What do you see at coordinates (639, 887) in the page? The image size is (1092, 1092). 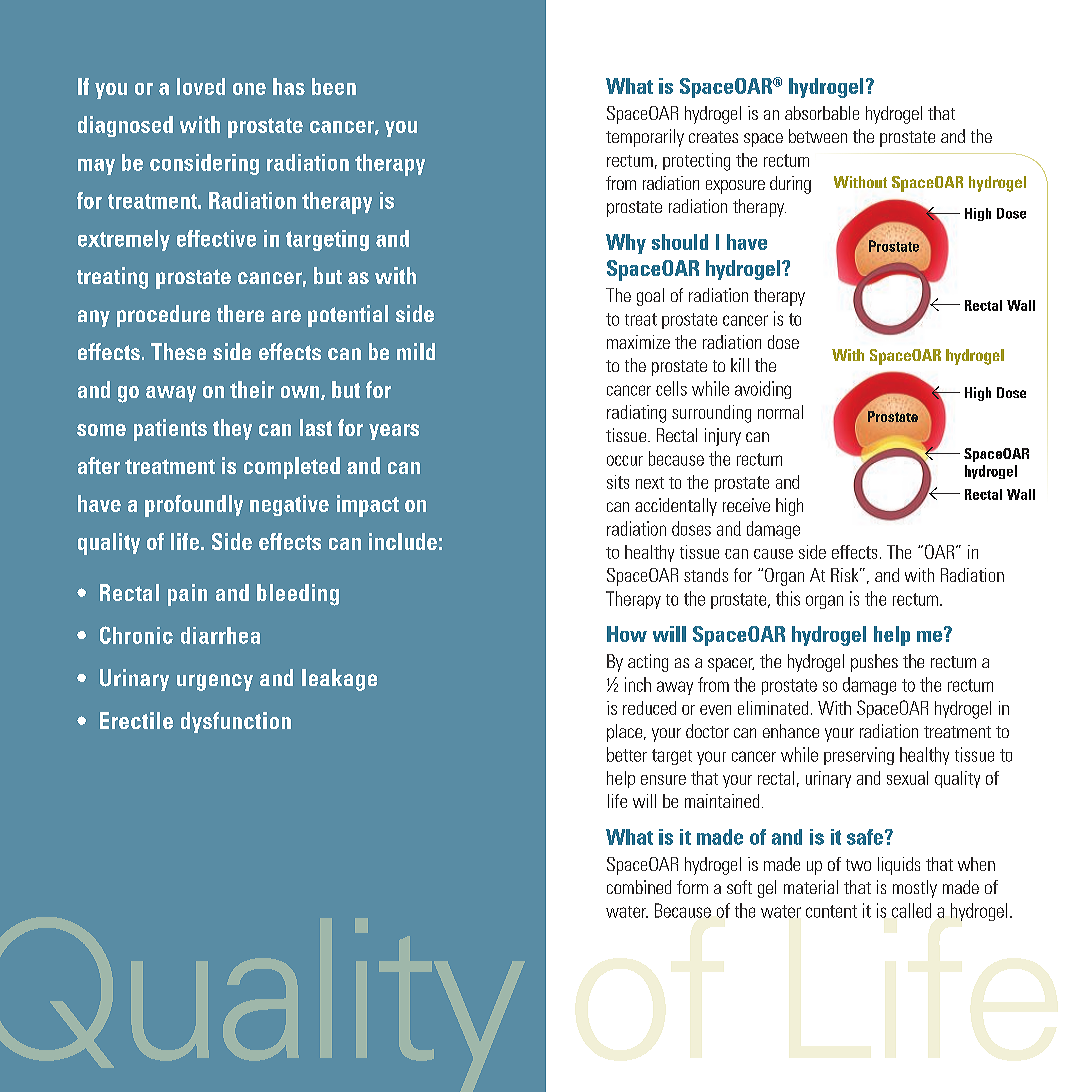 I see `combined` at bounding box center [639, 887].
